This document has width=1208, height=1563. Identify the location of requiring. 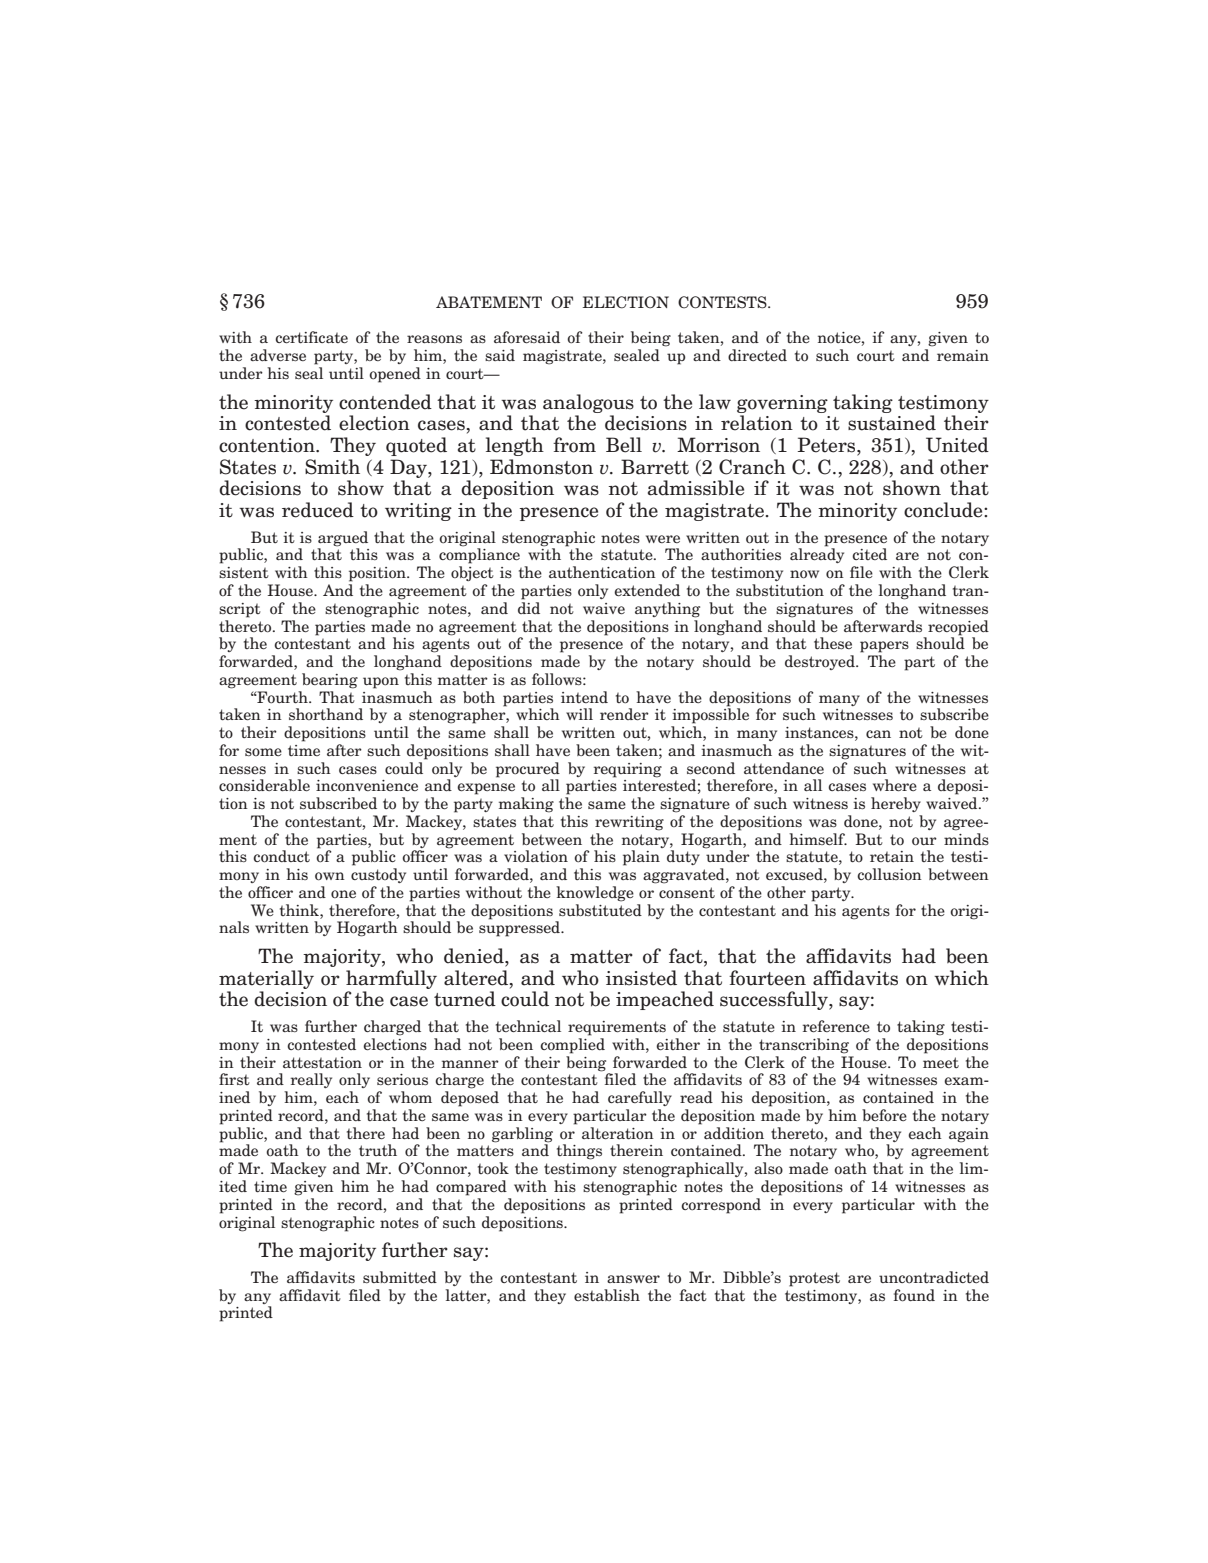
(628, 770).
